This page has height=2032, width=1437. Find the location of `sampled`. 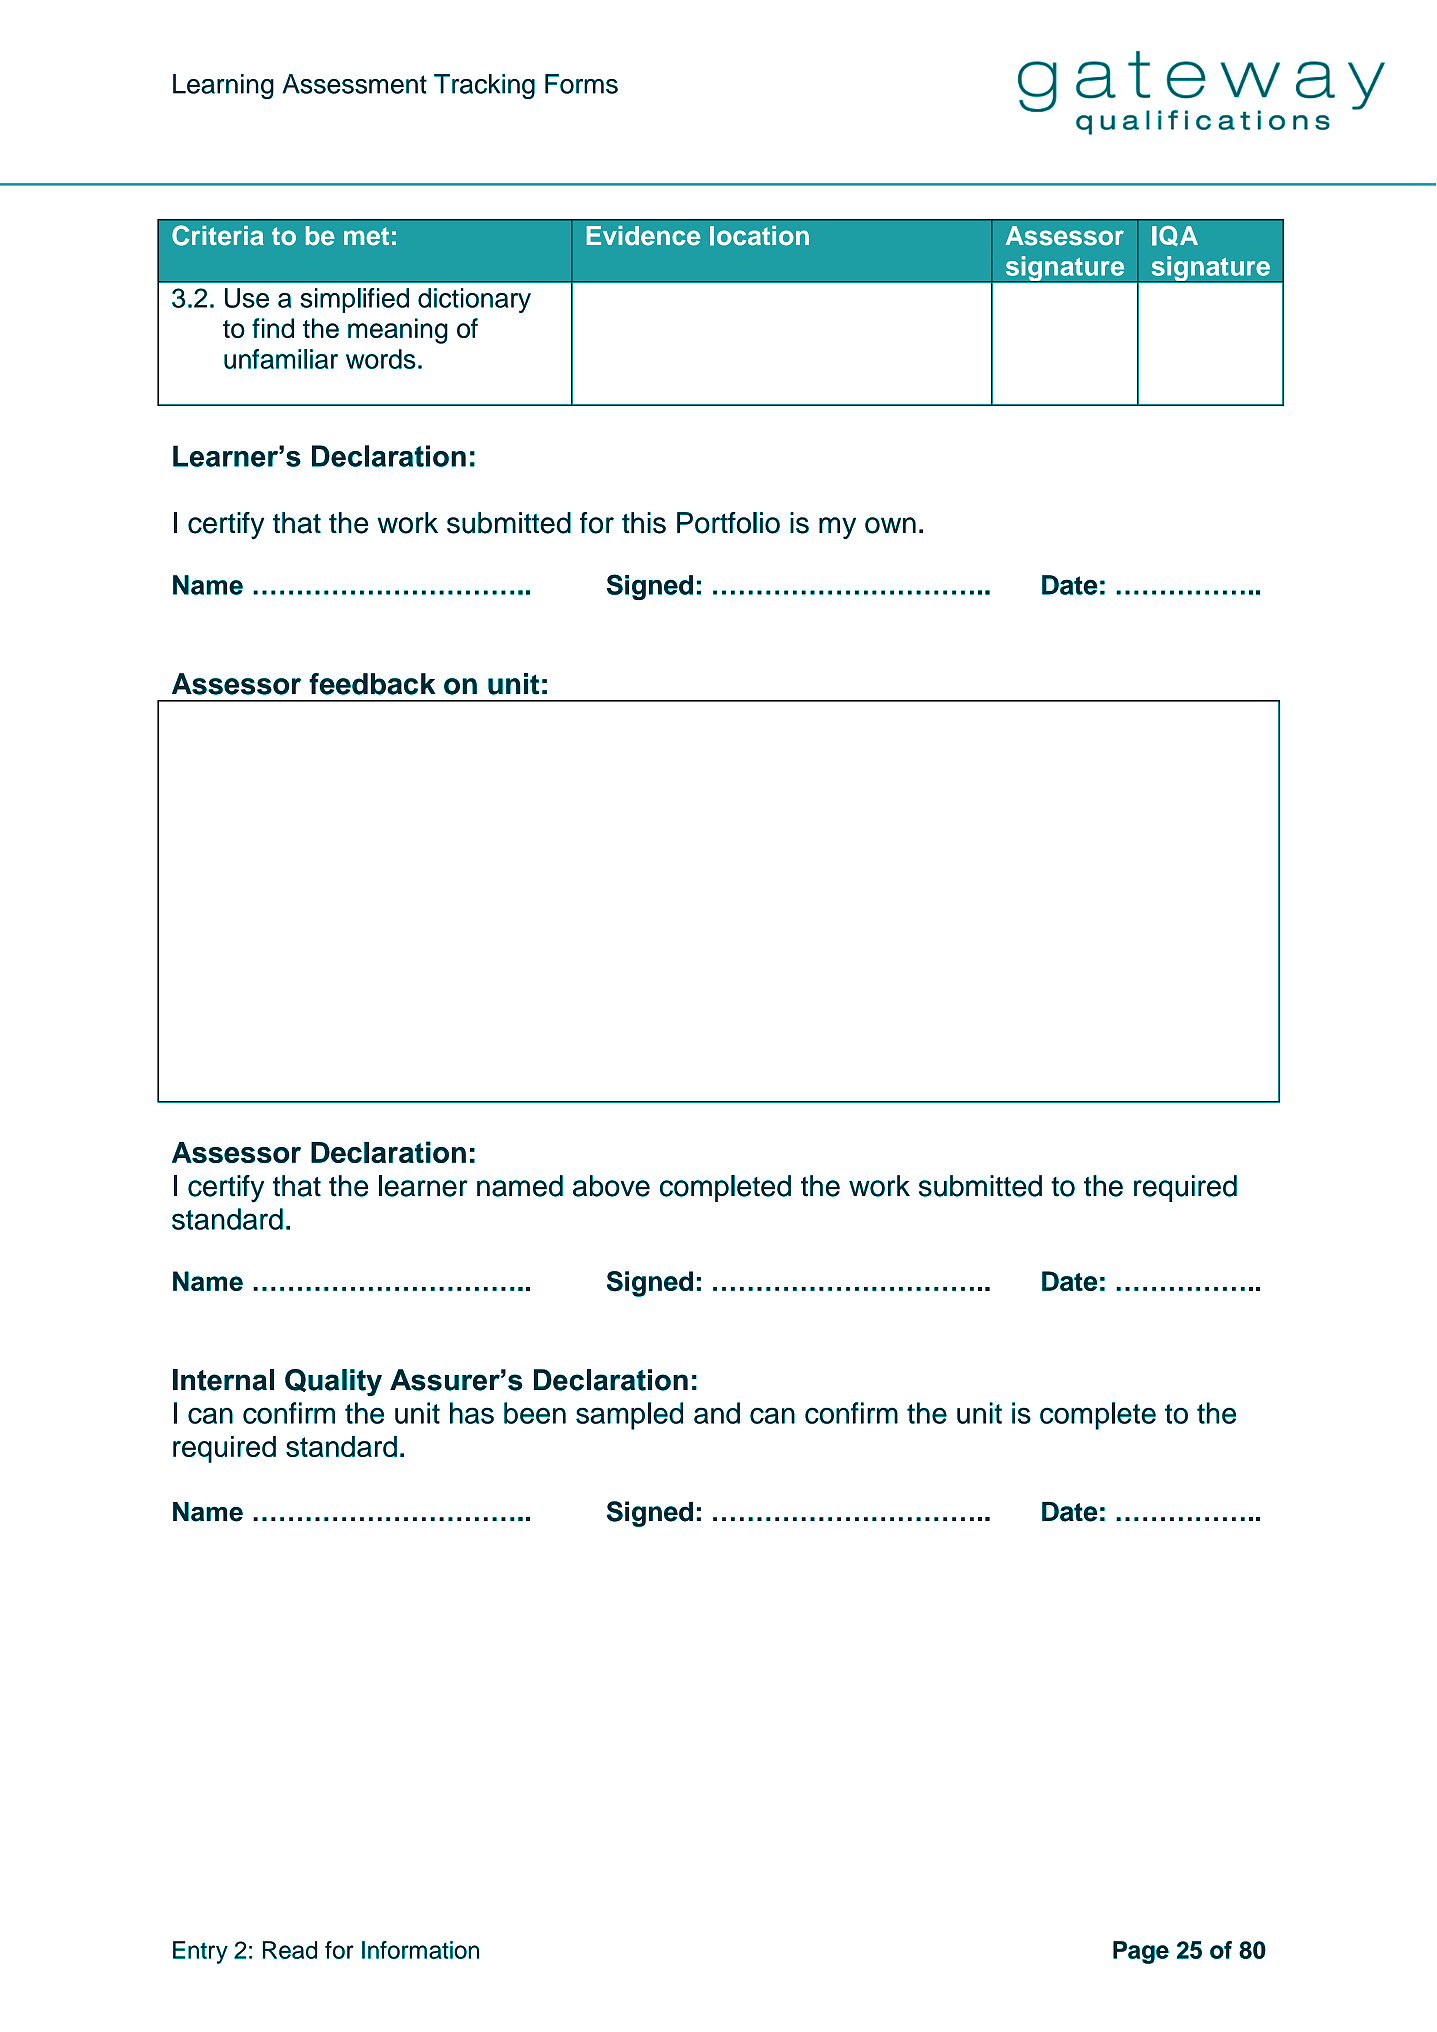

sampled is located at coordinates (629, 1416).
